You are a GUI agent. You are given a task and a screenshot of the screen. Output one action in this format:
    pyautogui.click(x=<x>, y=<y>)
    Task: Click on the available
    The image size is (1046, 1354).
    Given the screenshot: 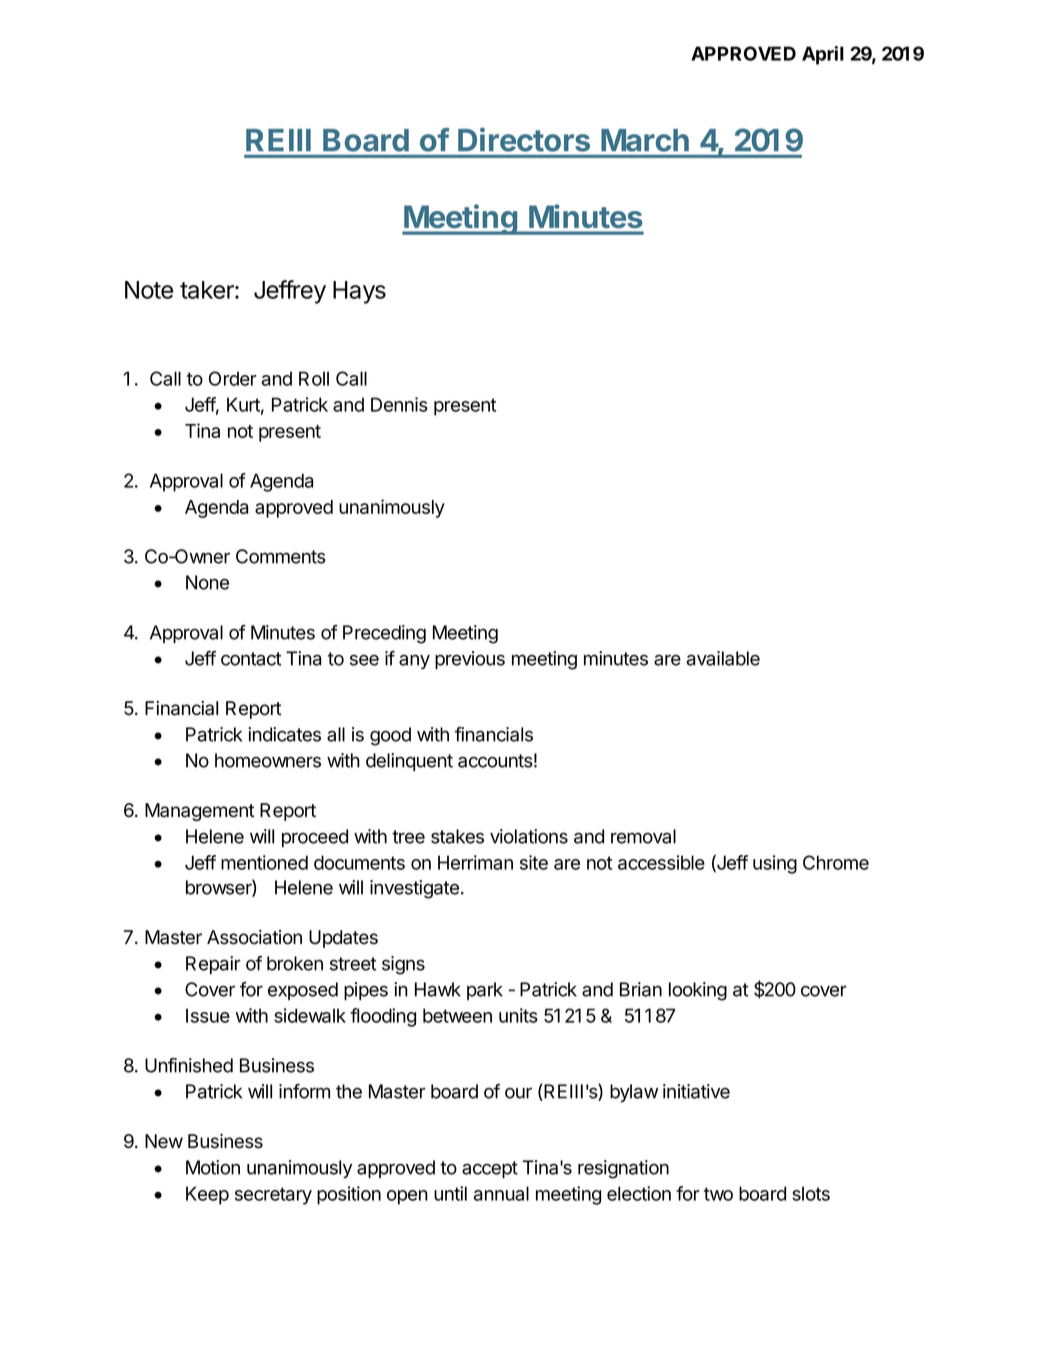 What is the action you would take?
    pyautogui.click(x=723, y=658)
